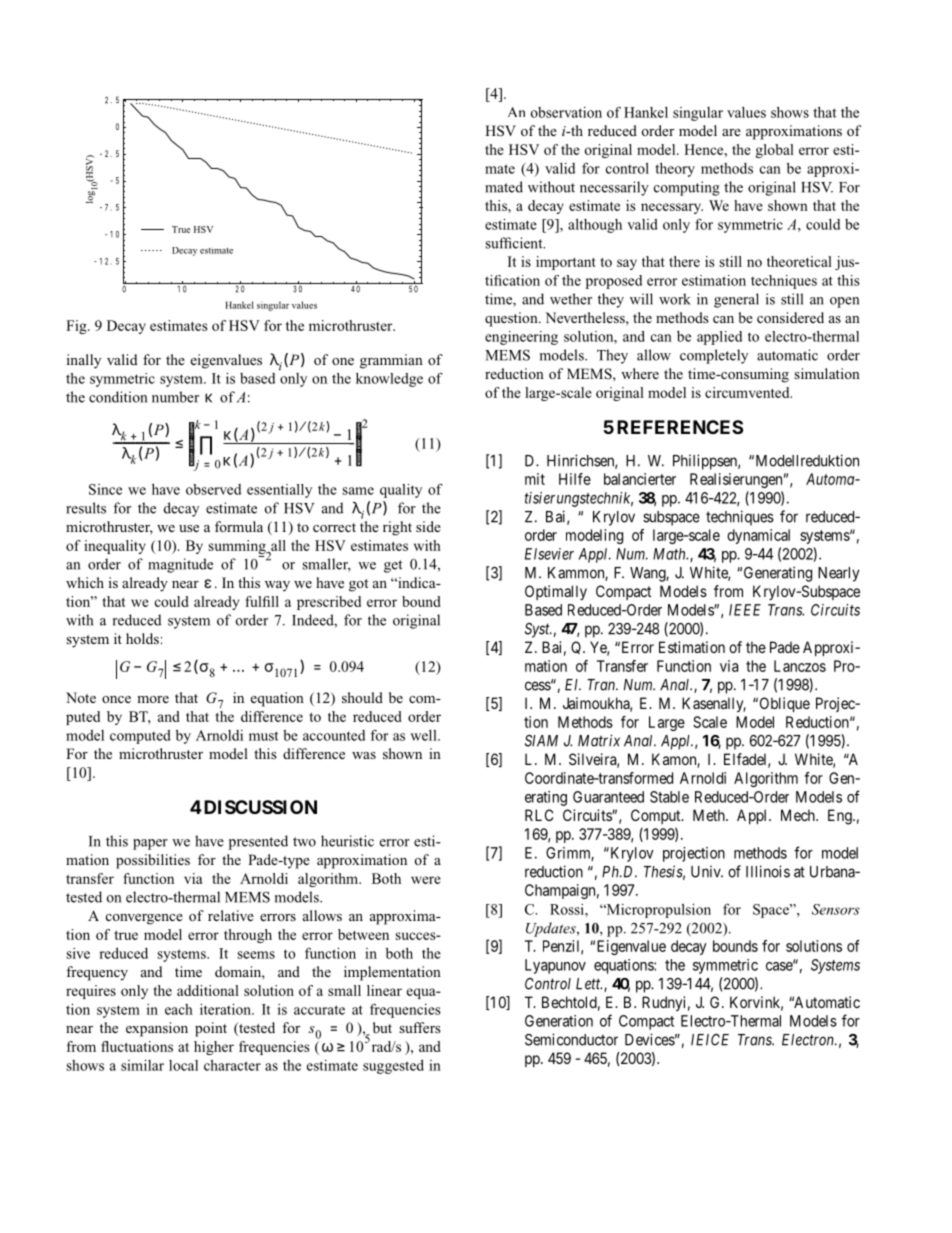 The image size is (952, 1233). Describe the element at coordinates (595, 225) in the document. I see `although` at that location.
